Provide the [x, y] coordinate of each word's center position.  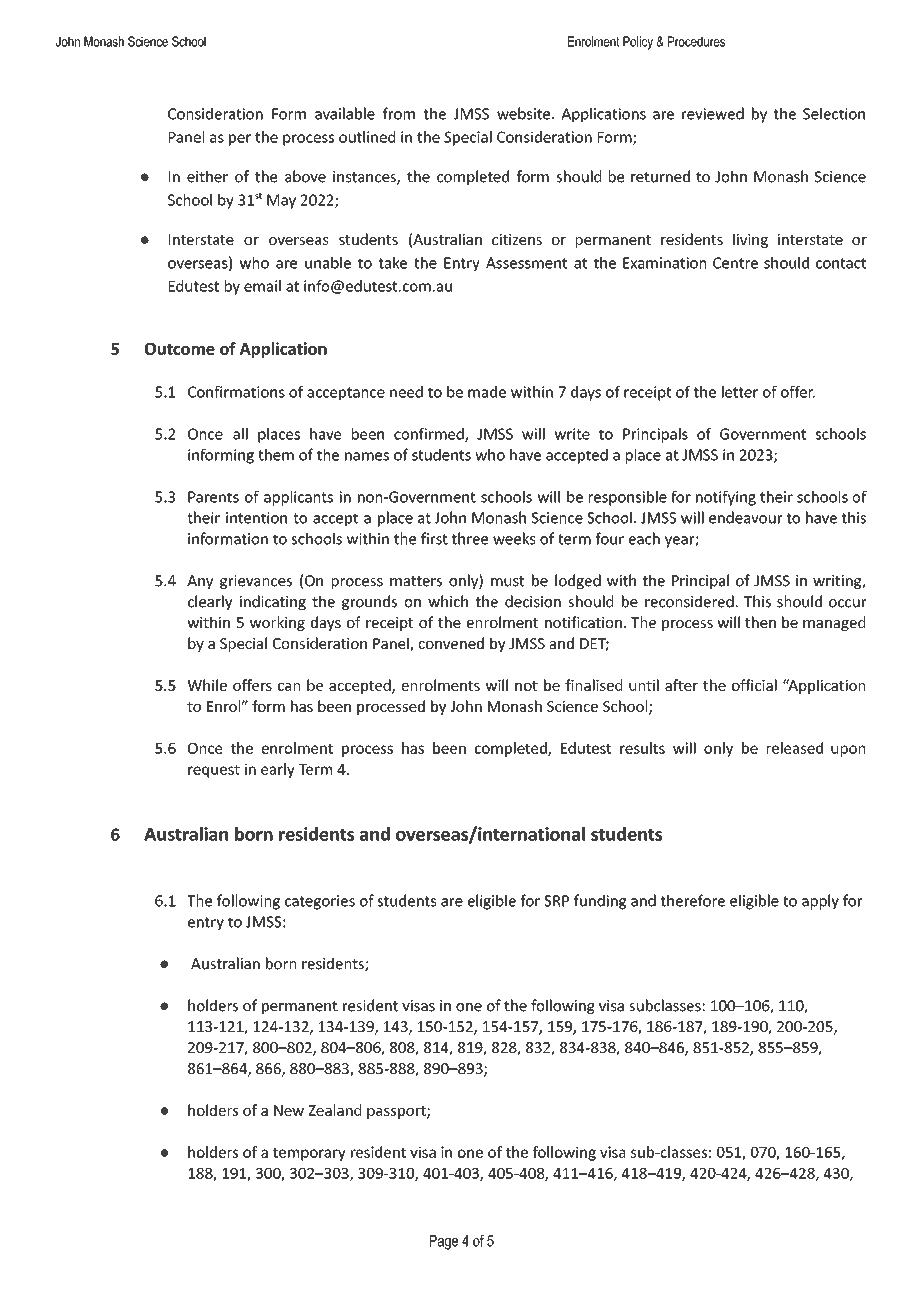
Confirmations [236, 392]
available [345, 113]
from [399, 113]
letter [740, 392]
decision [533, 601]
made [487, 392]
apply [820, 902]
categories [320, 902]
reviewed [713, 113]
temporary [309, 1154]
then [760, 622]
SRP [556, 901]
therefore [693, 900]
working [277, 623]
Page [444, 1242]
